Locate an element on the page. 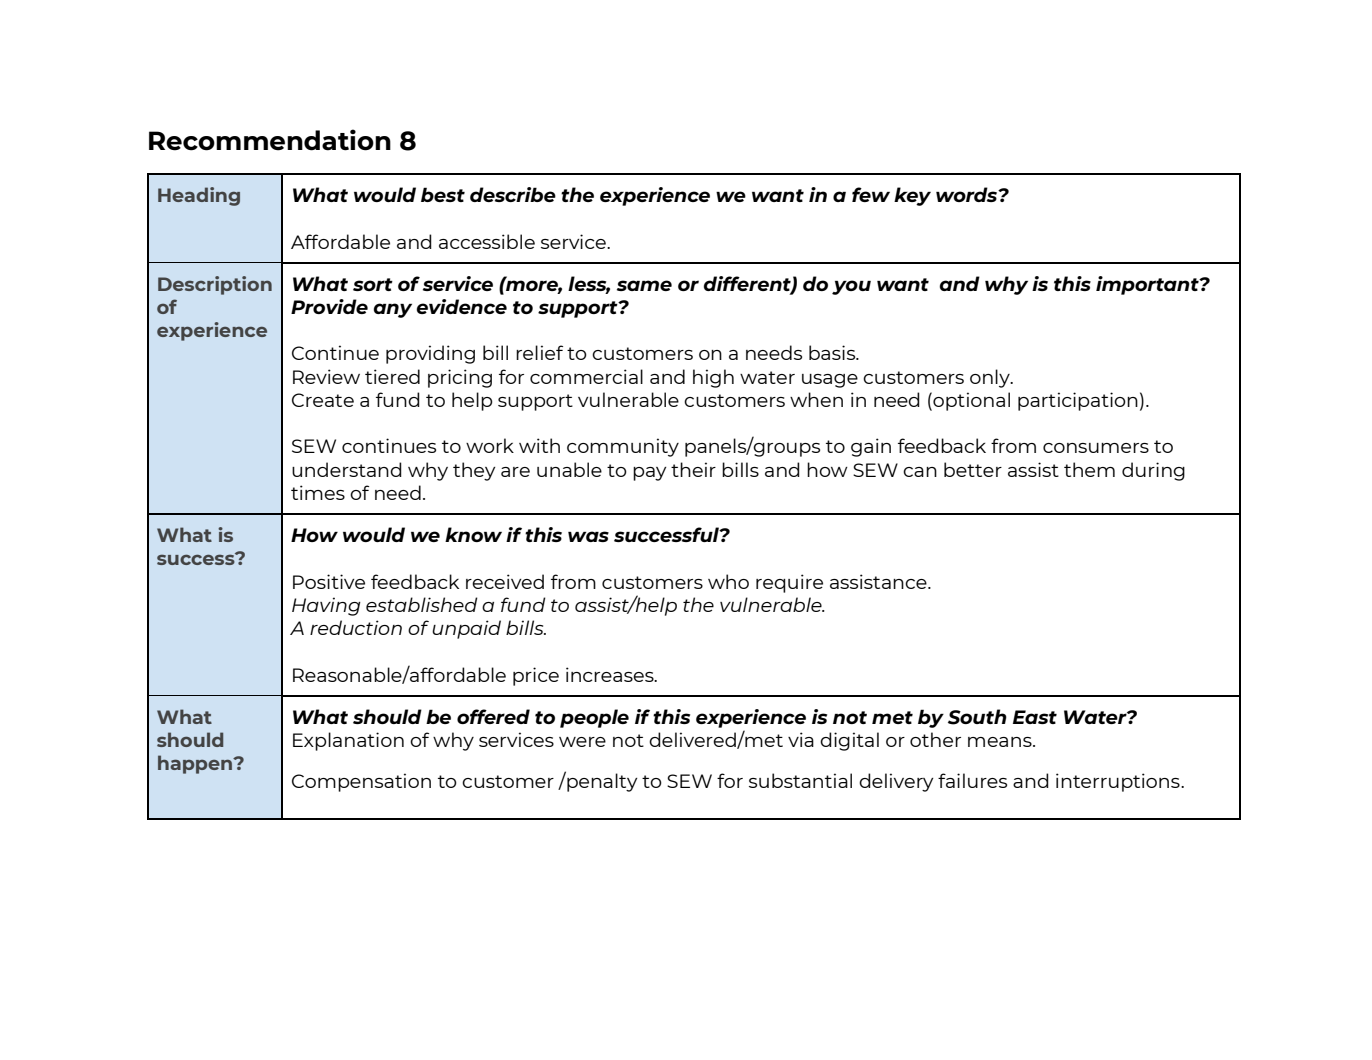 This page has height=1060, width=1372. describe is located at coordinates (513, 194).
